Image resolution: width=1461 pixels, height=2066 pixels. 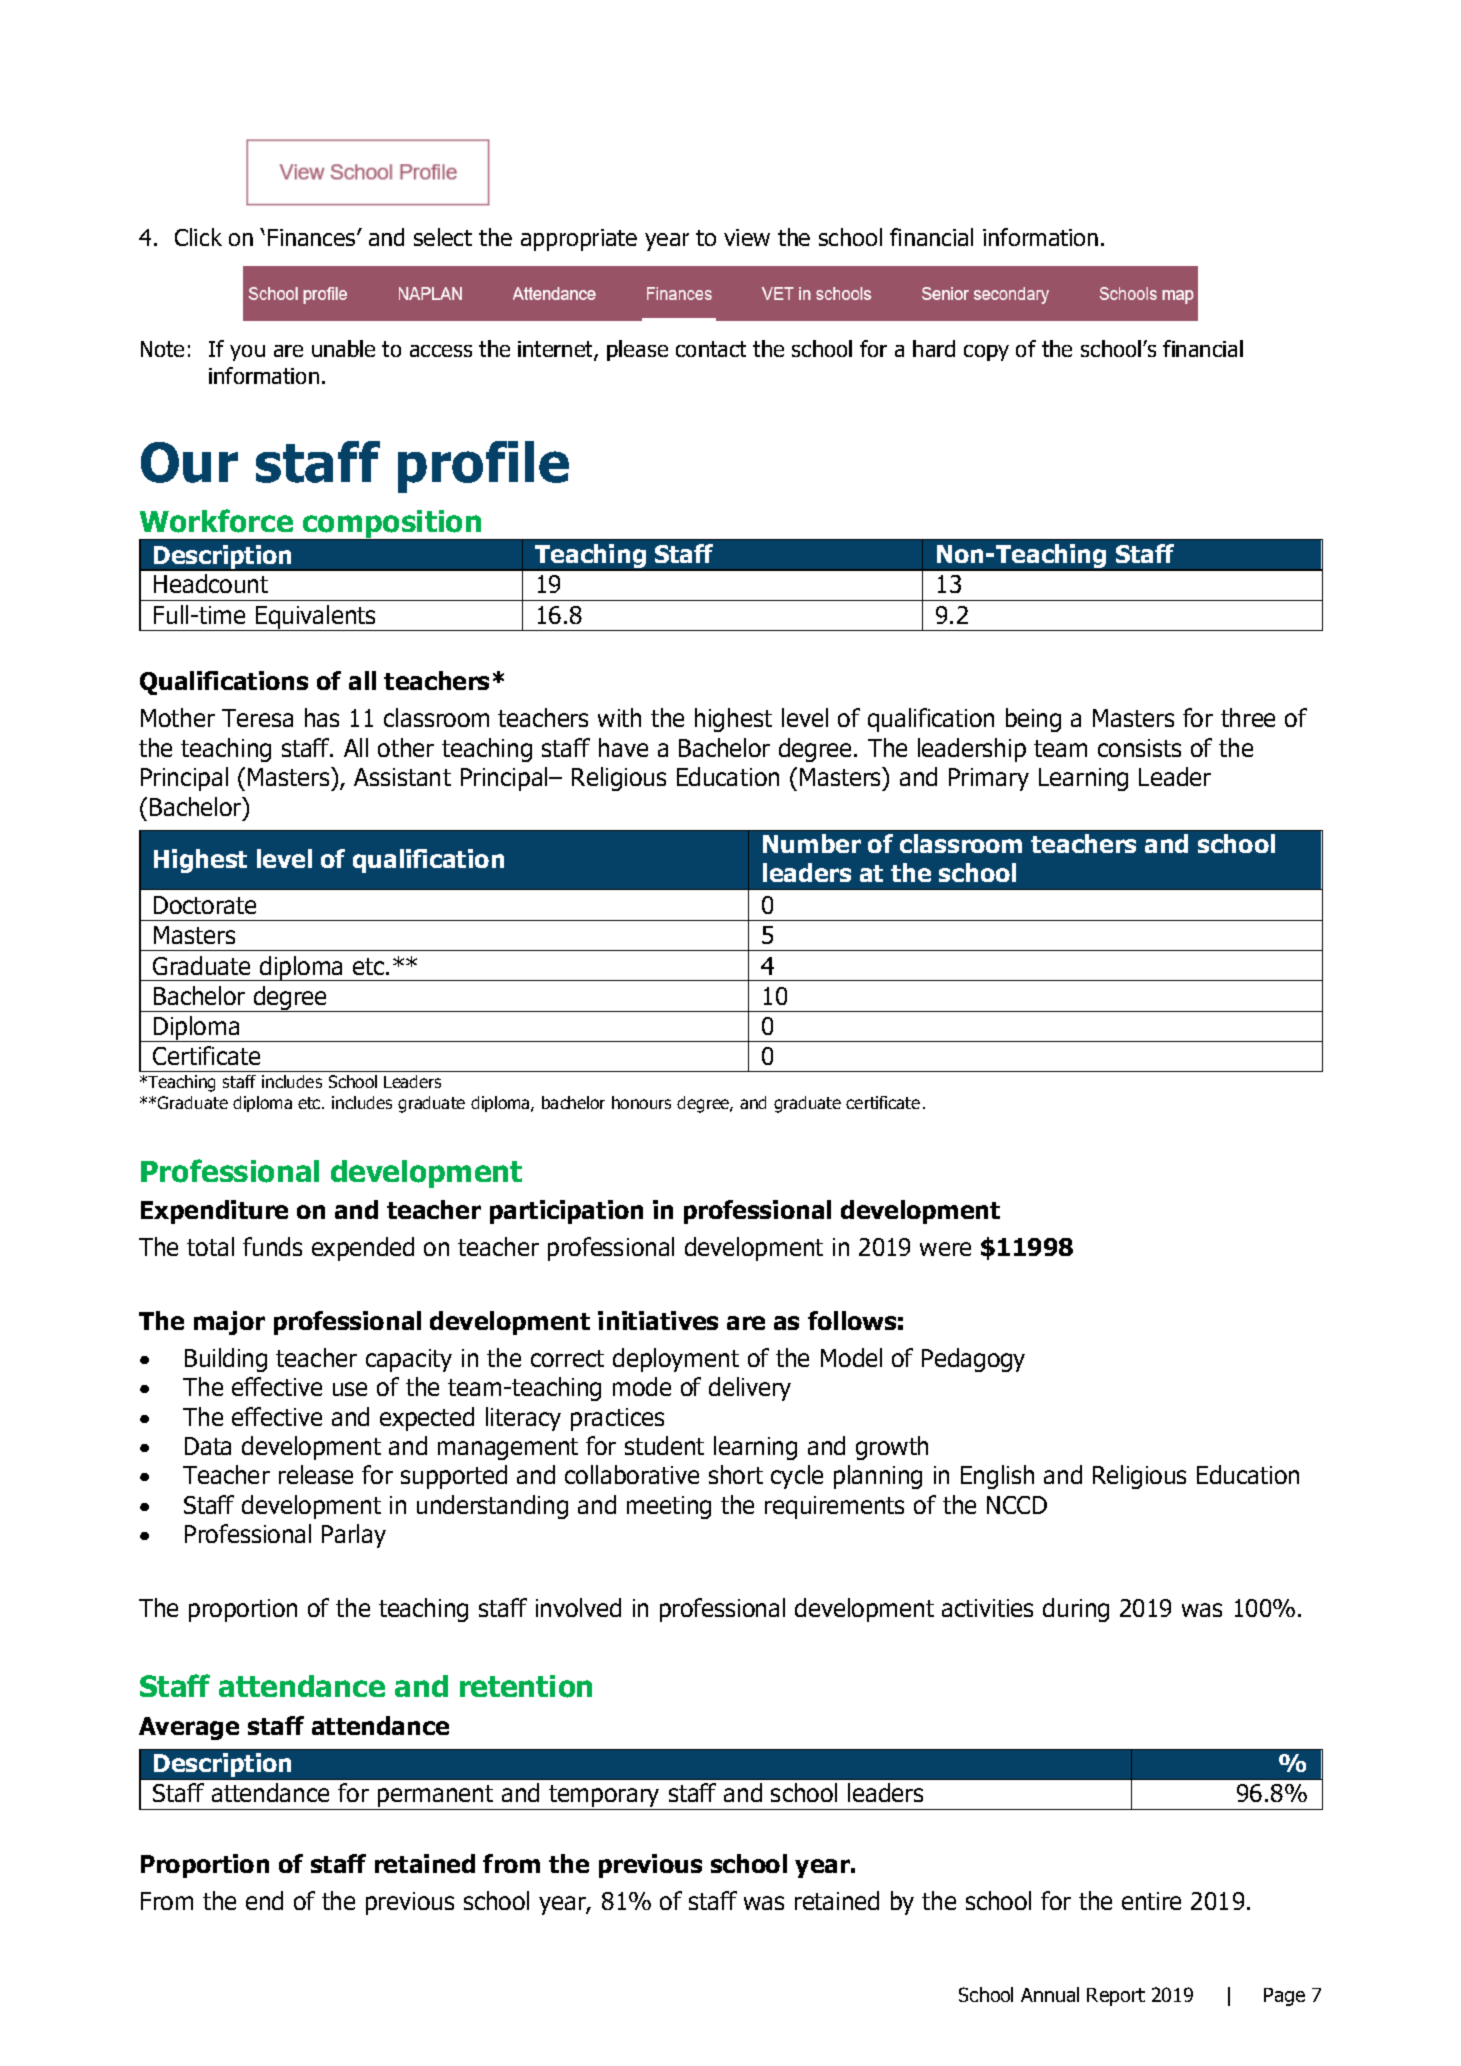 I want to click on Doctorate, so click(x=205, y=905).
